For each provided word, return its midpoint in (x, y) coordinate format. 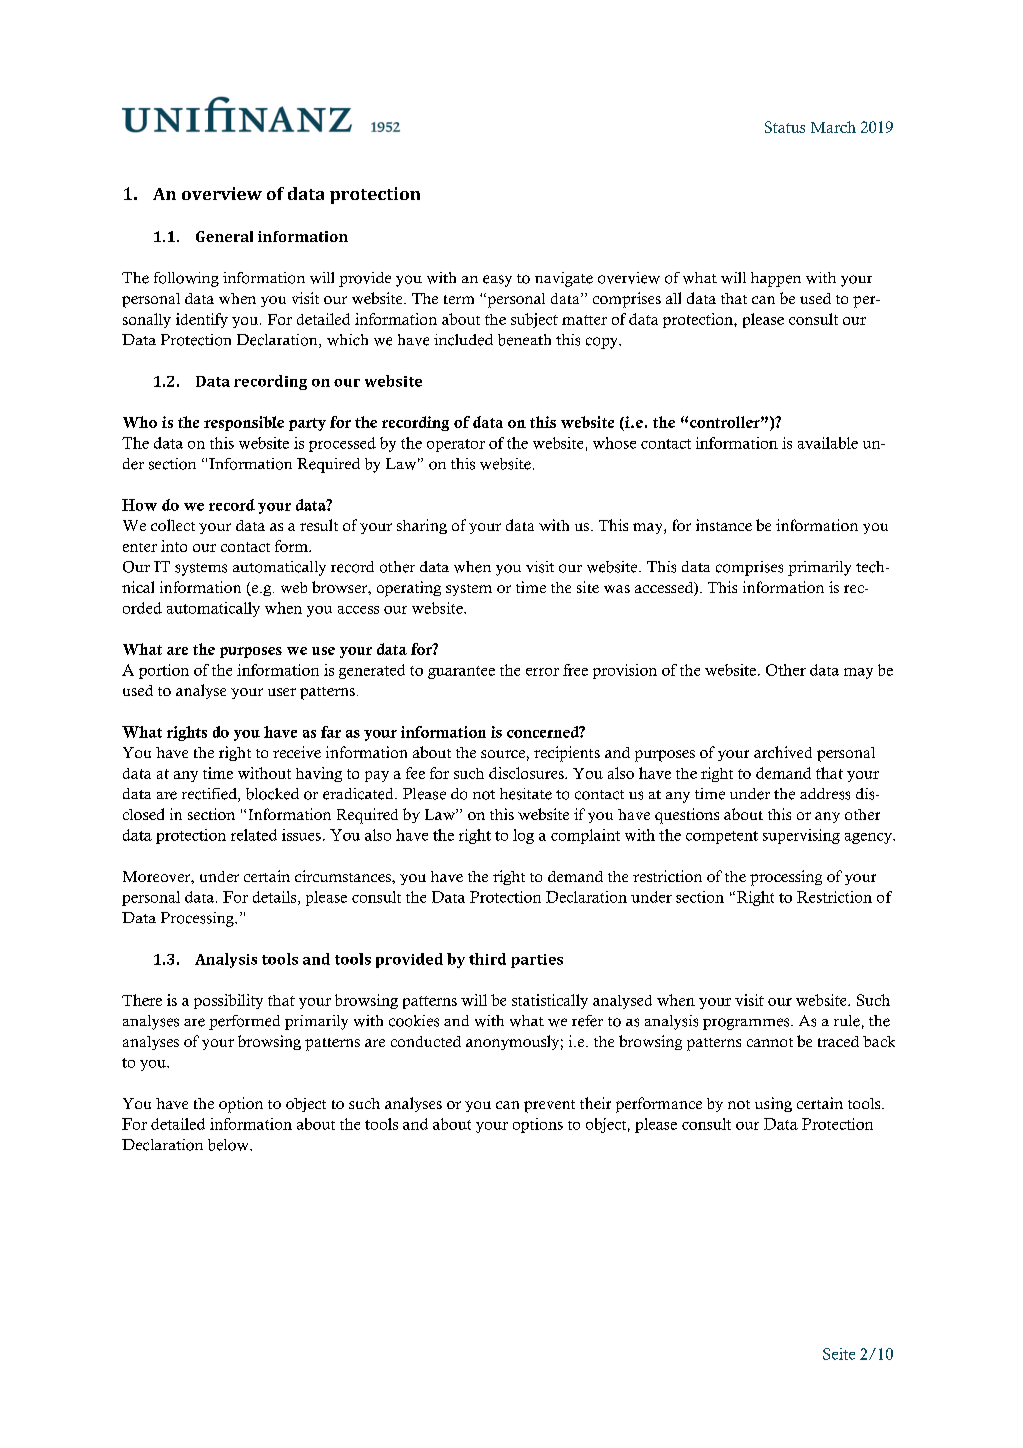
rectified (210, 795)
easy (497, 281)
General (224, 236)
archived (783, 752)
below (229, 1145)
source (503, 754)
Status (785, 127)
